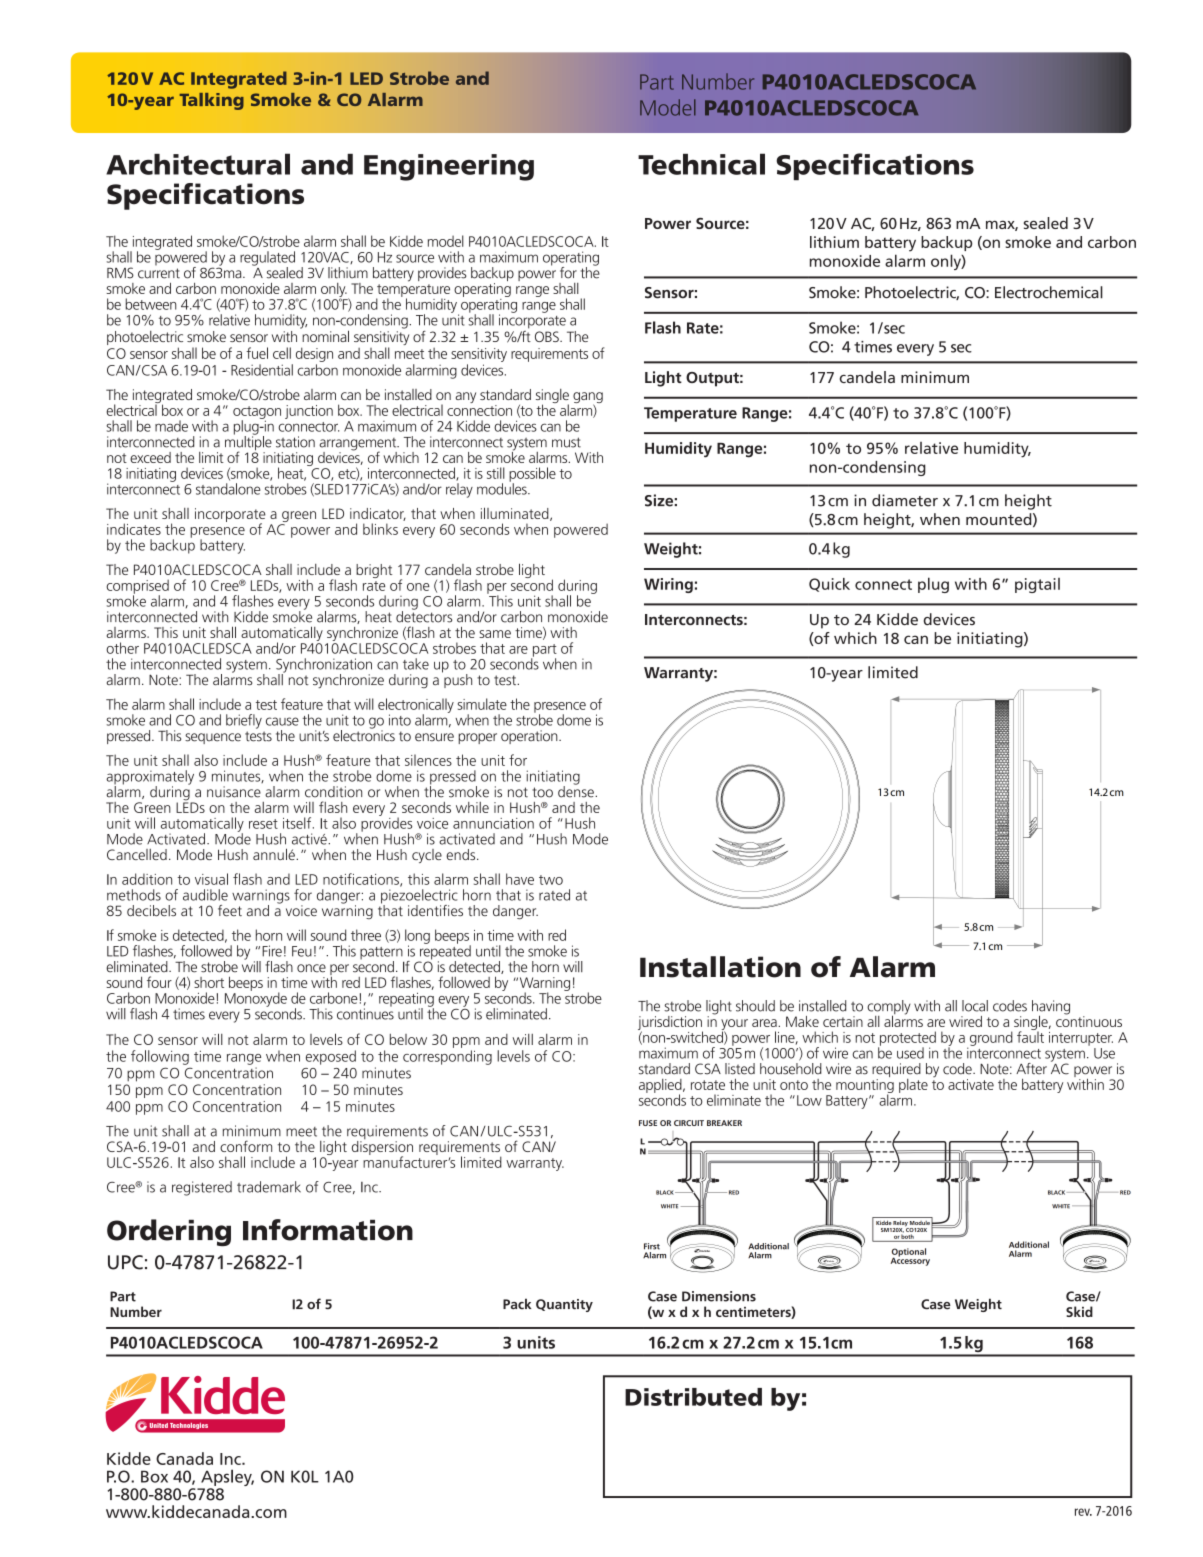 The image size is (1203, 1557). What do you see at coordinates (701, 164) in the document?
I see `Technical` at bounding box center [701, 164].
